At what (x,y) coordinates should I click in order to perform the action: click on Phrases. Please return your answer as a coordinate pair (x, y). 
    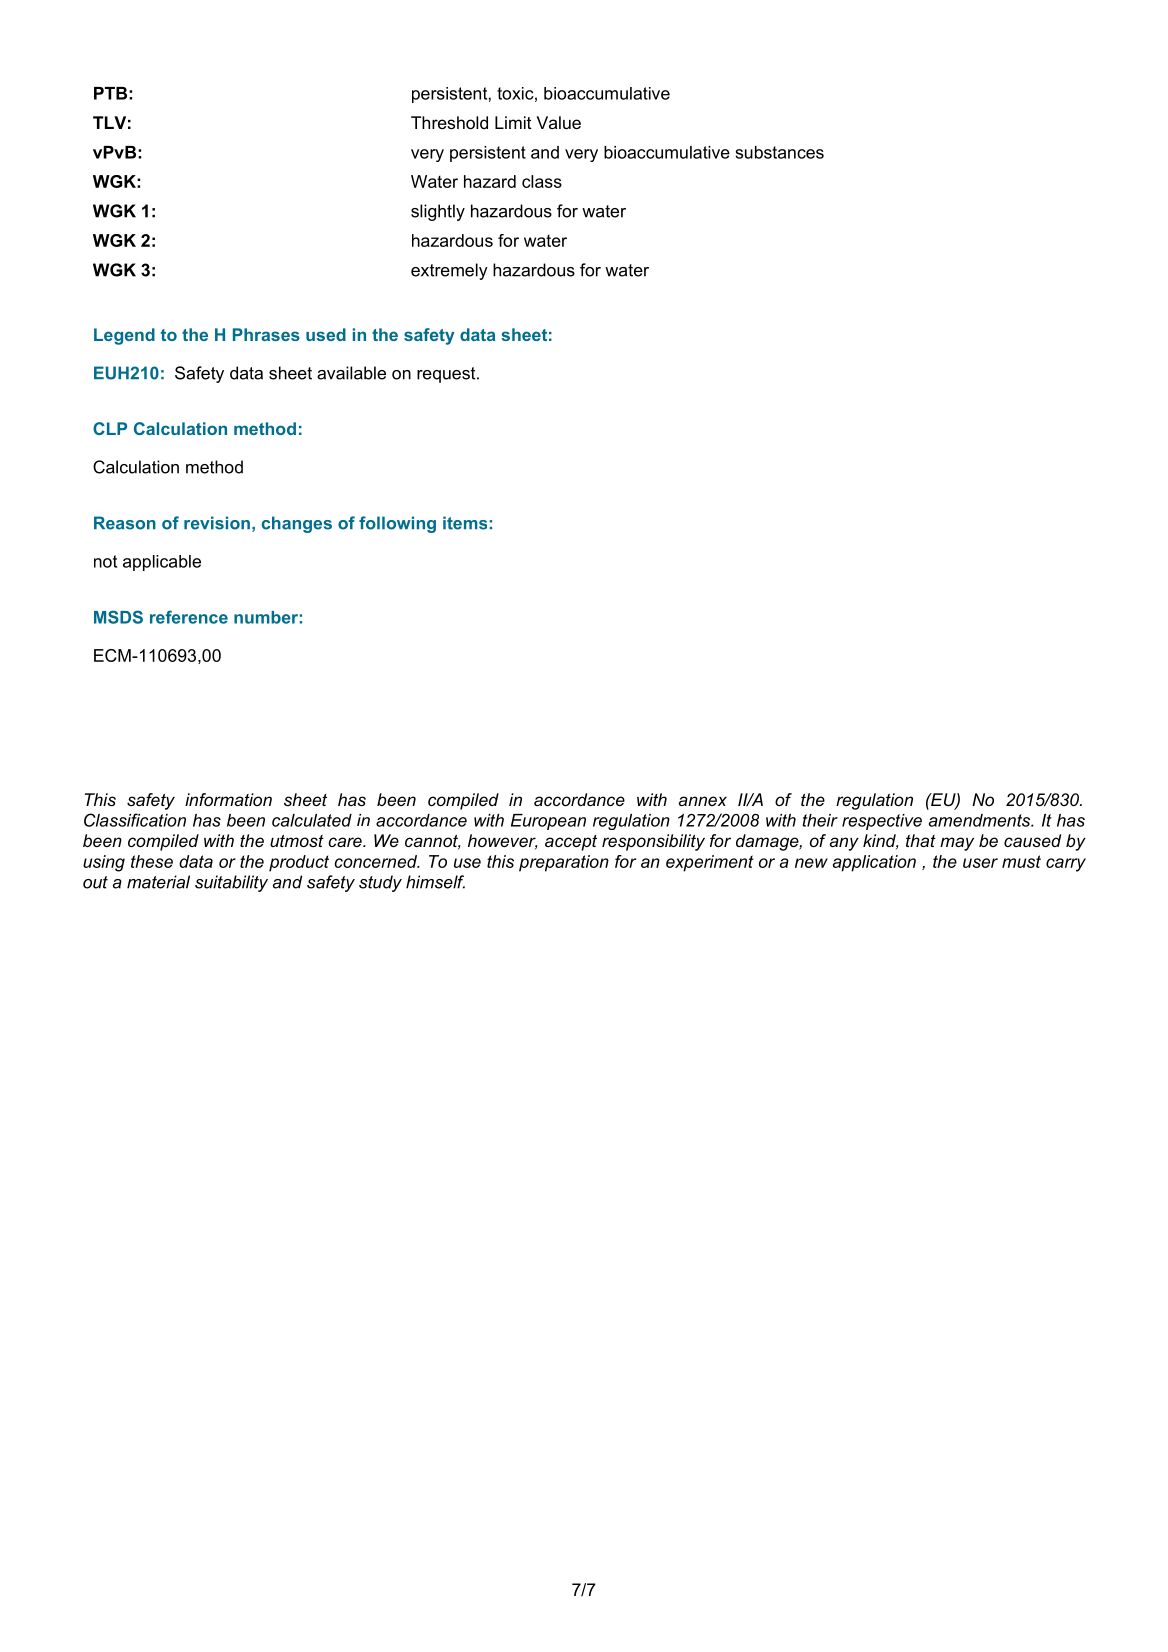
    Looking at the image, I should click on (266, 334).
